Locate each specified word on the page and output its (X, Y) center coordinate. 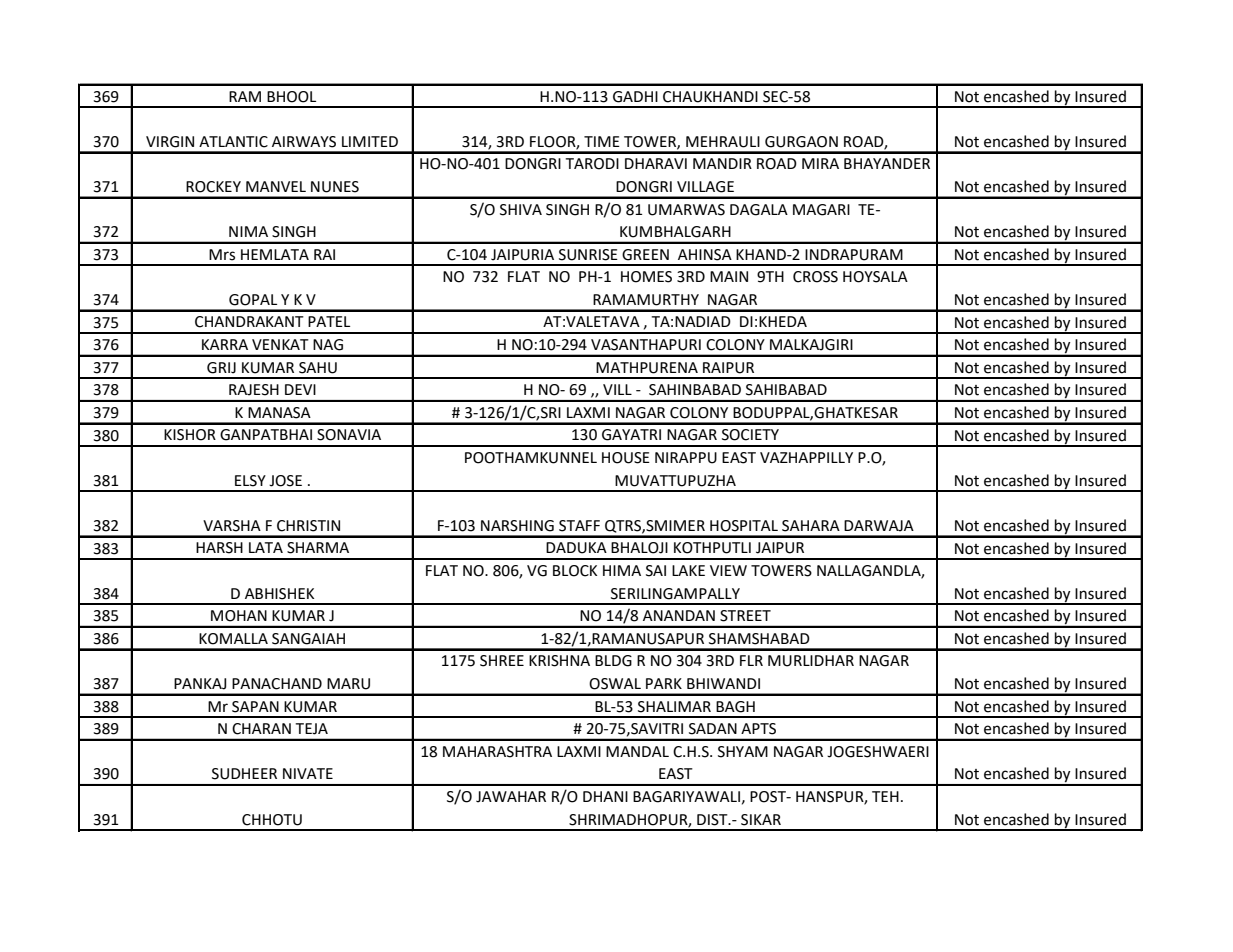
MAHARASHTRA (497, 752)
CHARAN (261, 729)
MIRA (820, 163)
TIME (602, 141)
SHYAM (743, 752)
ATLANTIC (233, 142)
